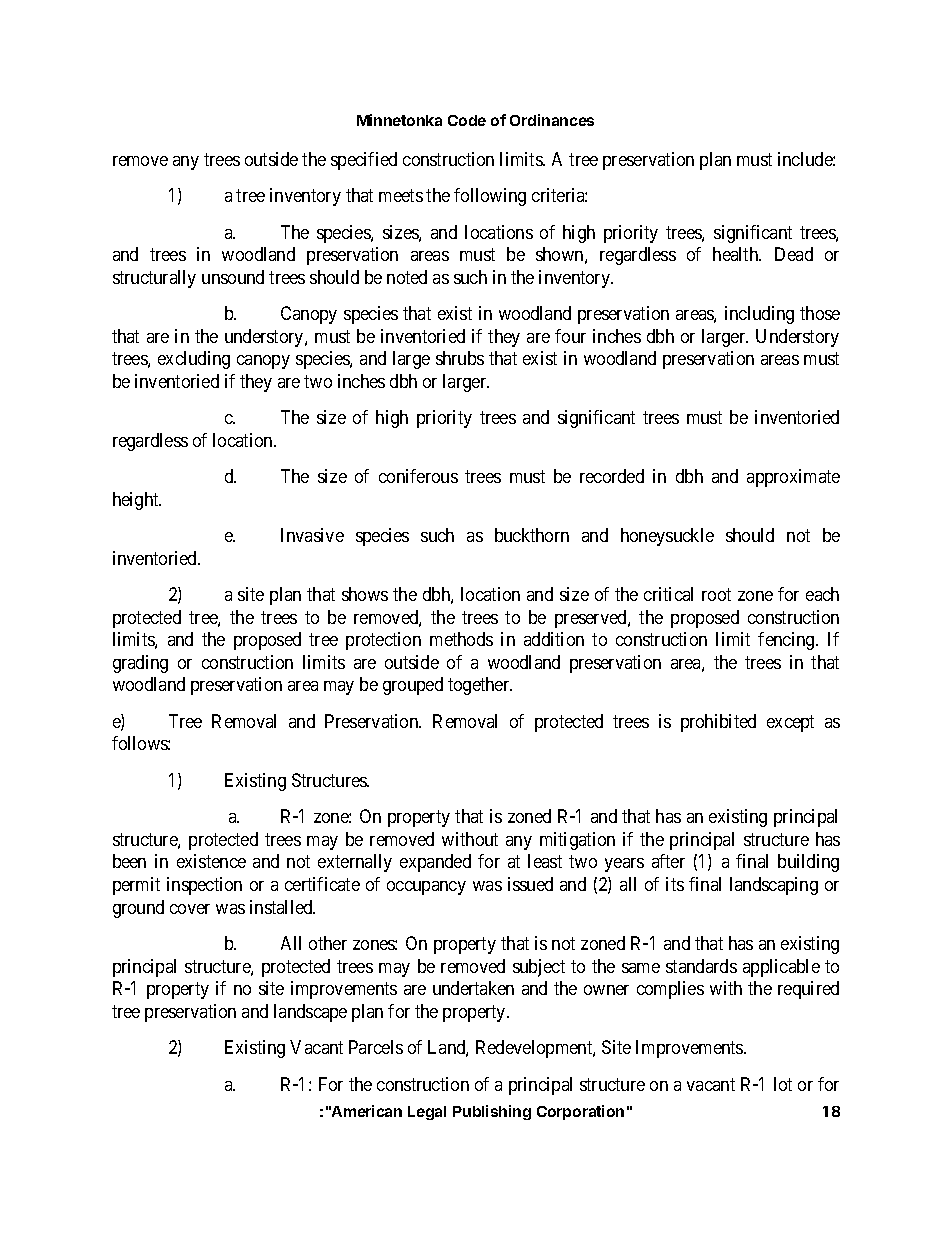 The image size is (952, 1233). I want to click on root, so click(716, 595).
